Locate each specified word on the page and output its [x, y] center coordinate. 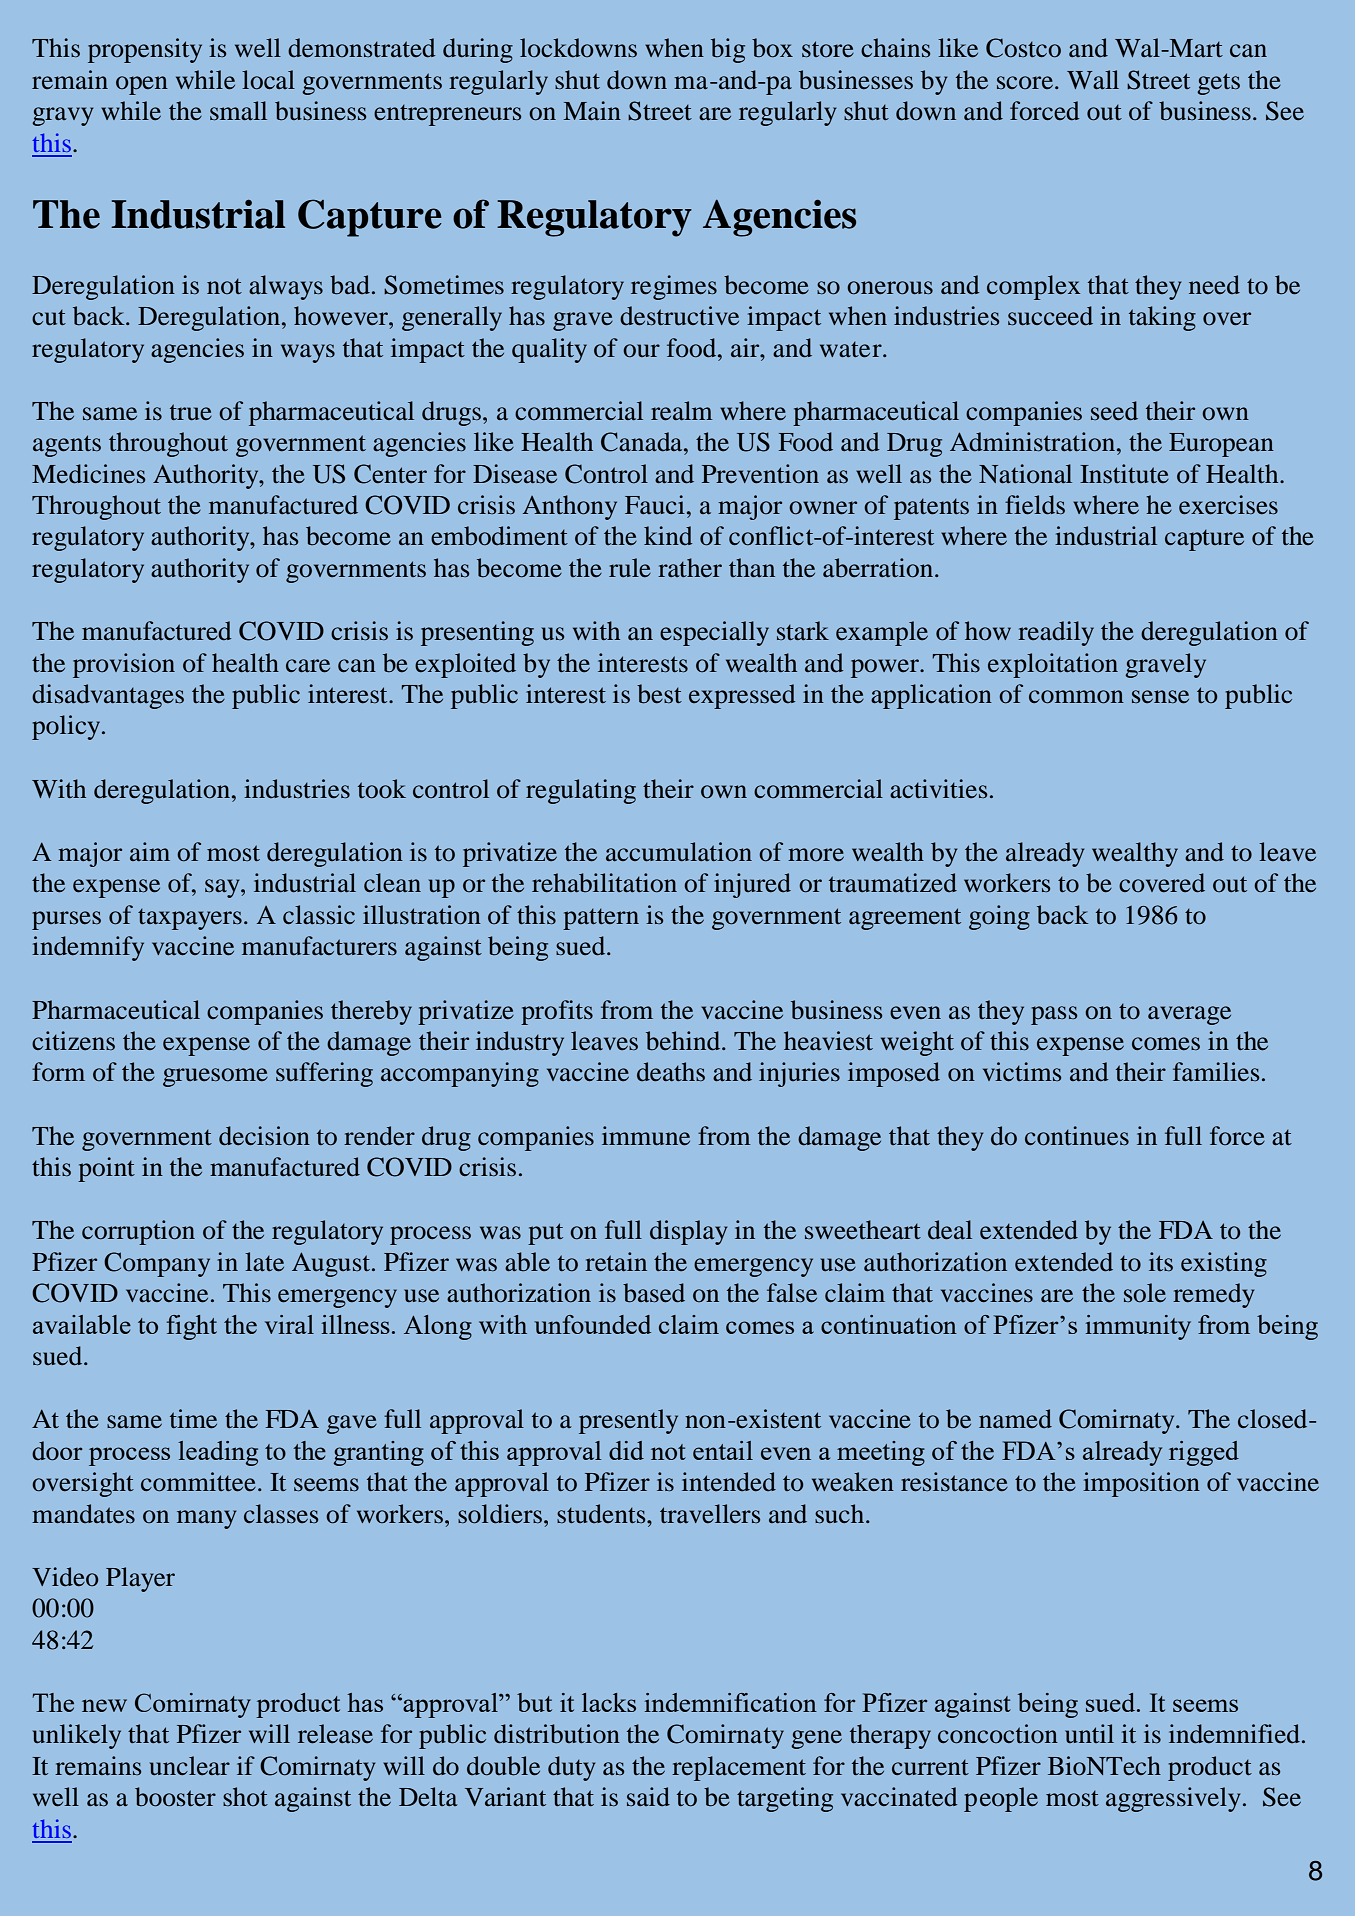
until [1089, 1733]
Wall [1093, 79]
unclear [190, 1765]
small [238, 110]
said [648, 1797]
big [728, 50]
